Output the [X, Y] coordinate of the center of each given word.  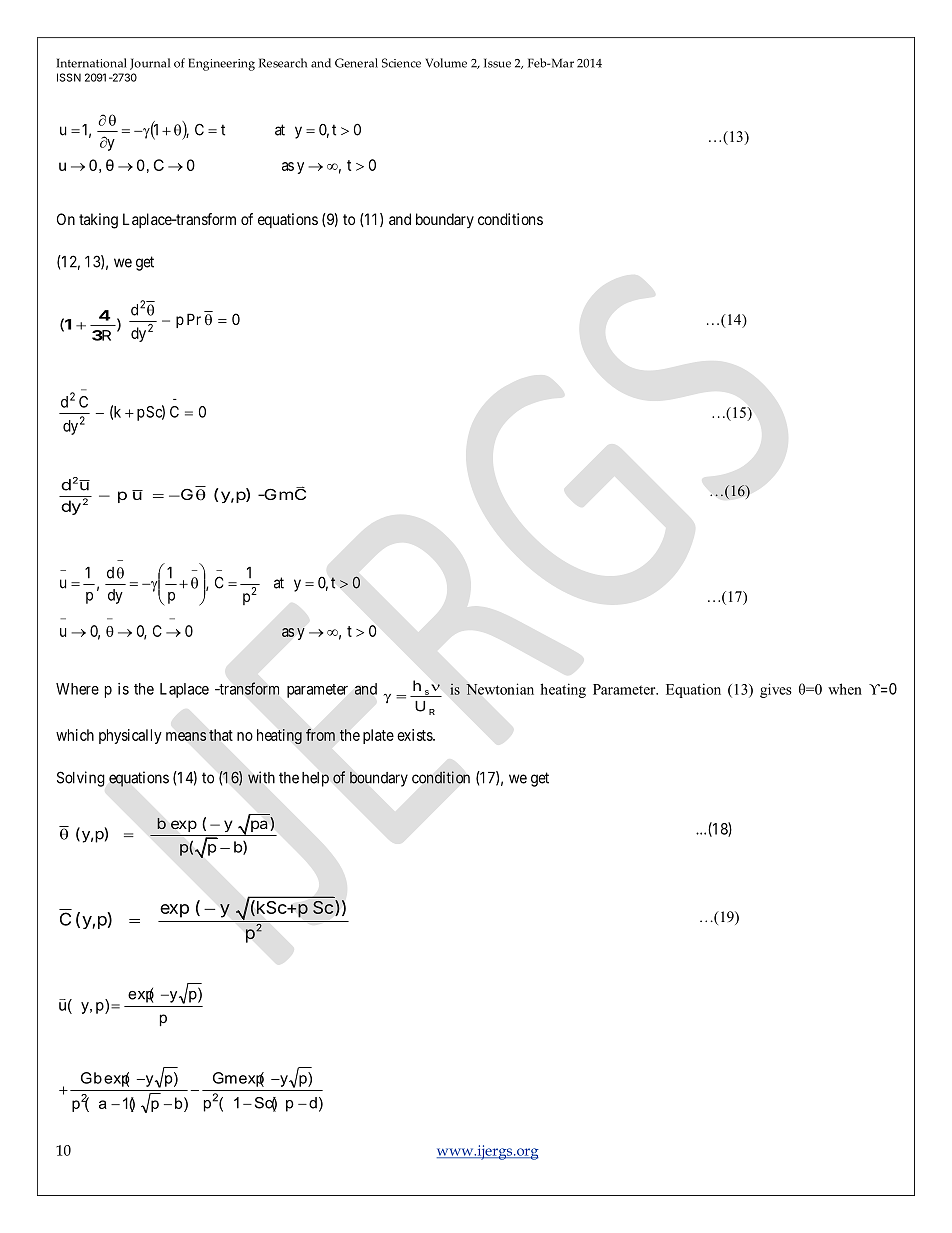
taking [98, 221]
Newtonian [500, 689]
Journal [150, 64]
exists [415, 735]
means [186, 736]
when [845, 689]
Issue [497, 63]
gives [776, 690]
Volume [446, 63]
